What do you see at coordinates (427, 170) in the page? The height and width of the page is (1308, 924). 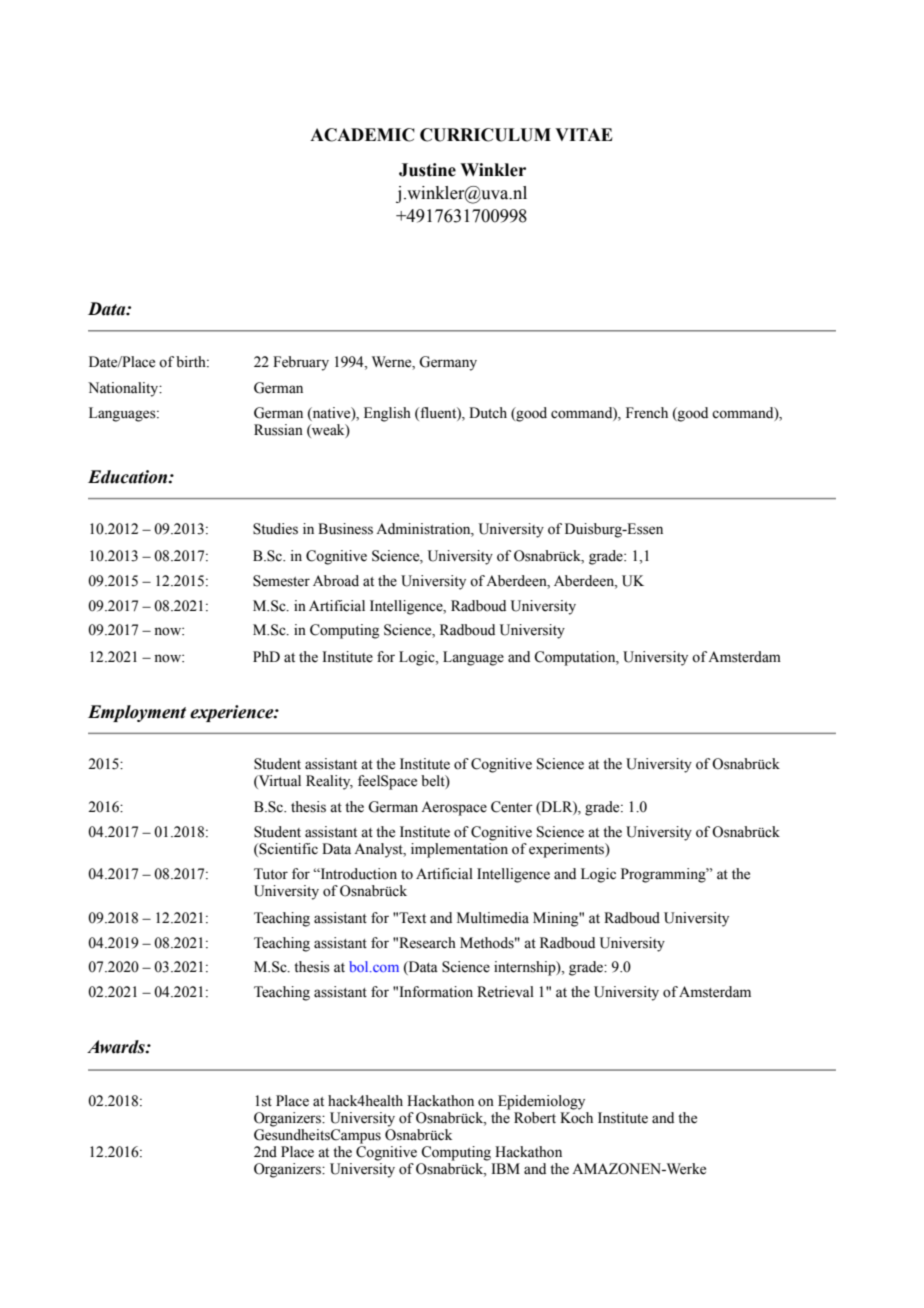 I see `Justine` at bounding box center [427, 170].
